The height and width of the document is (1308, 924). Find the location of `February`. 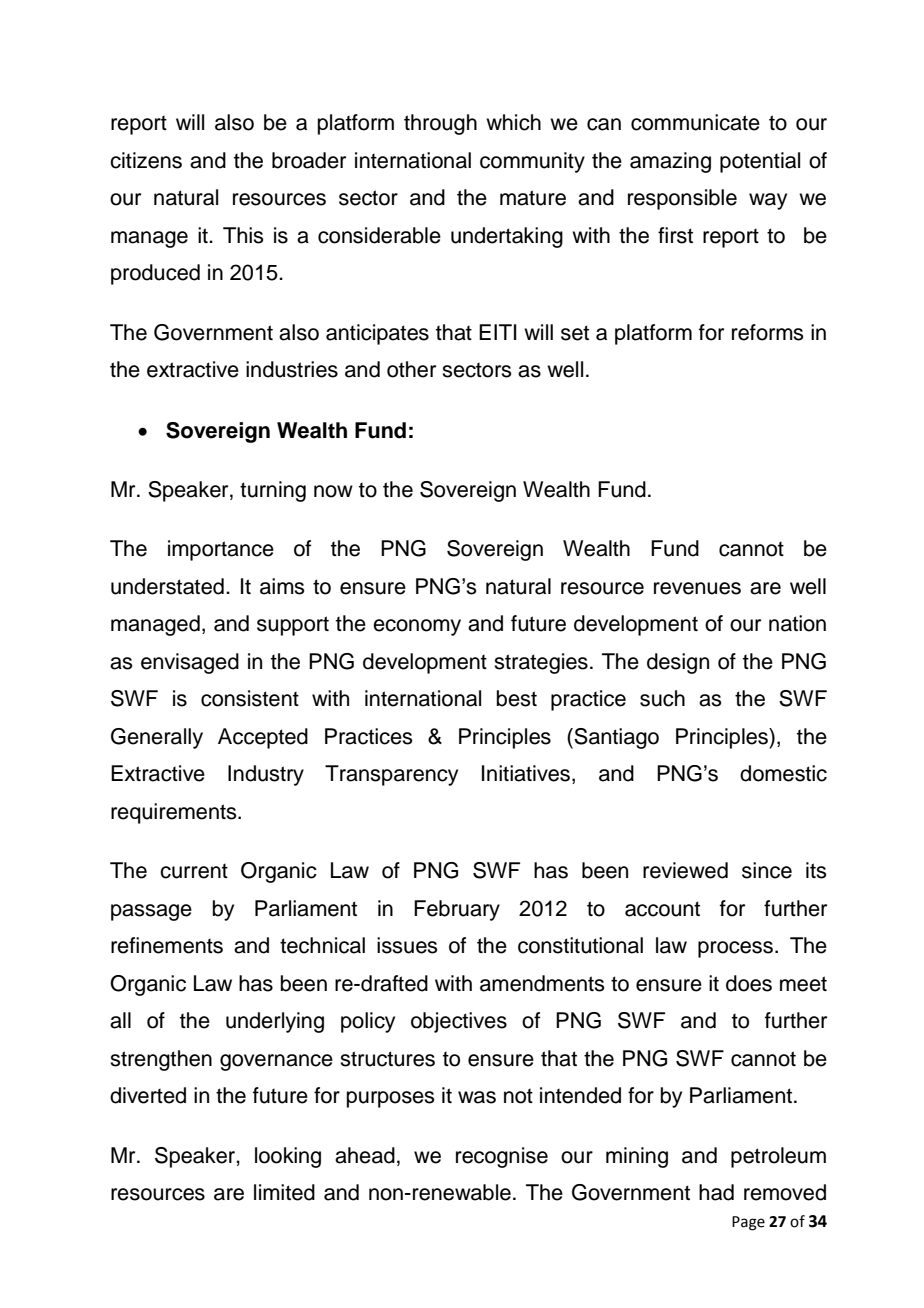

February is located at coordinates (457, 910).
